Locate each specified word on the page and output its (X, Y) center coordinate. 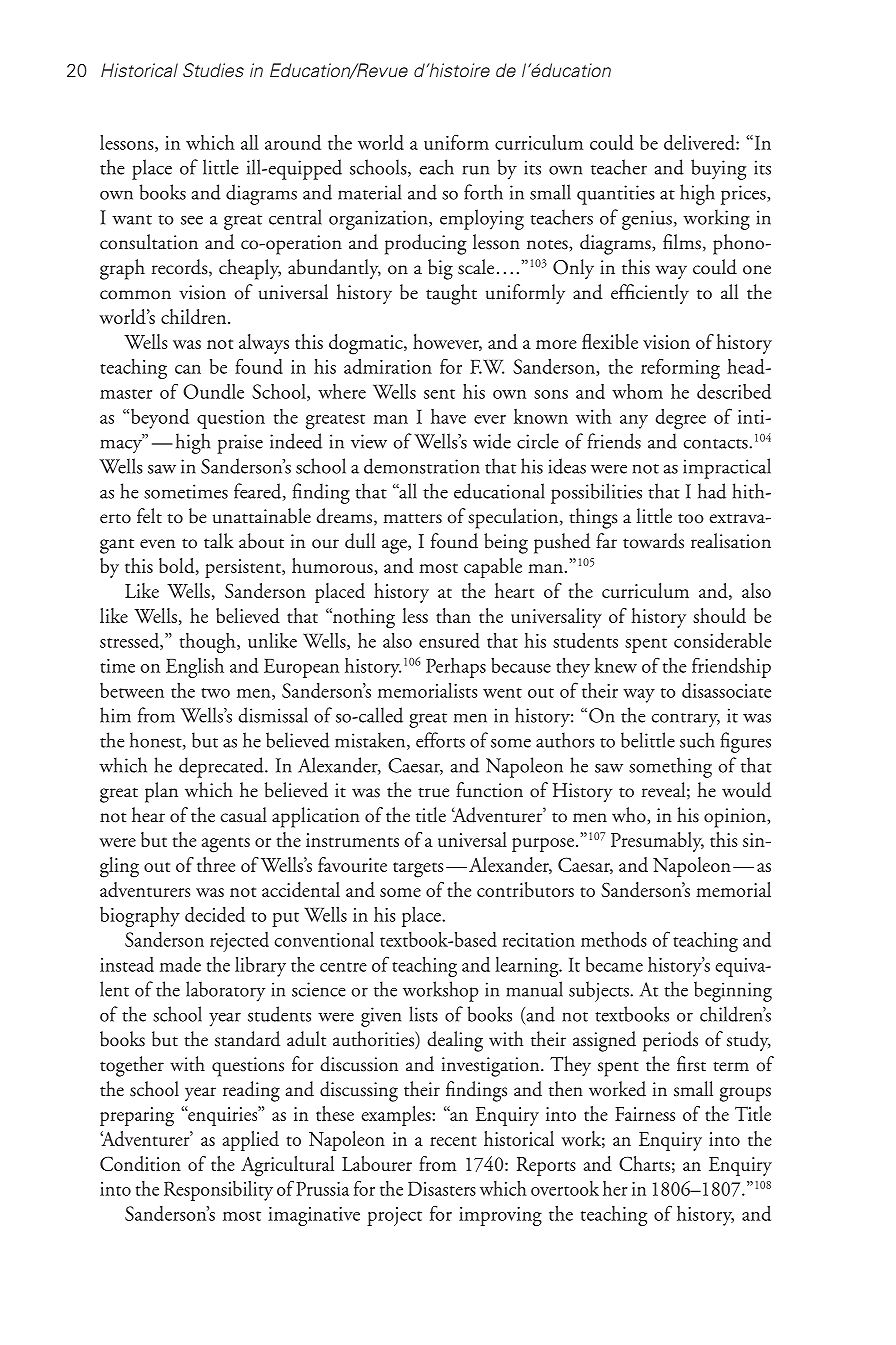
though (209, 643)
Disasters (442, 1188)
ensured (449, 640)
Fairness (645, 1114)
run (476, 170)
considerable (722, 640)
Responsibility (218, 1191)
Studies (213, 70)
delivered (700, 142)
